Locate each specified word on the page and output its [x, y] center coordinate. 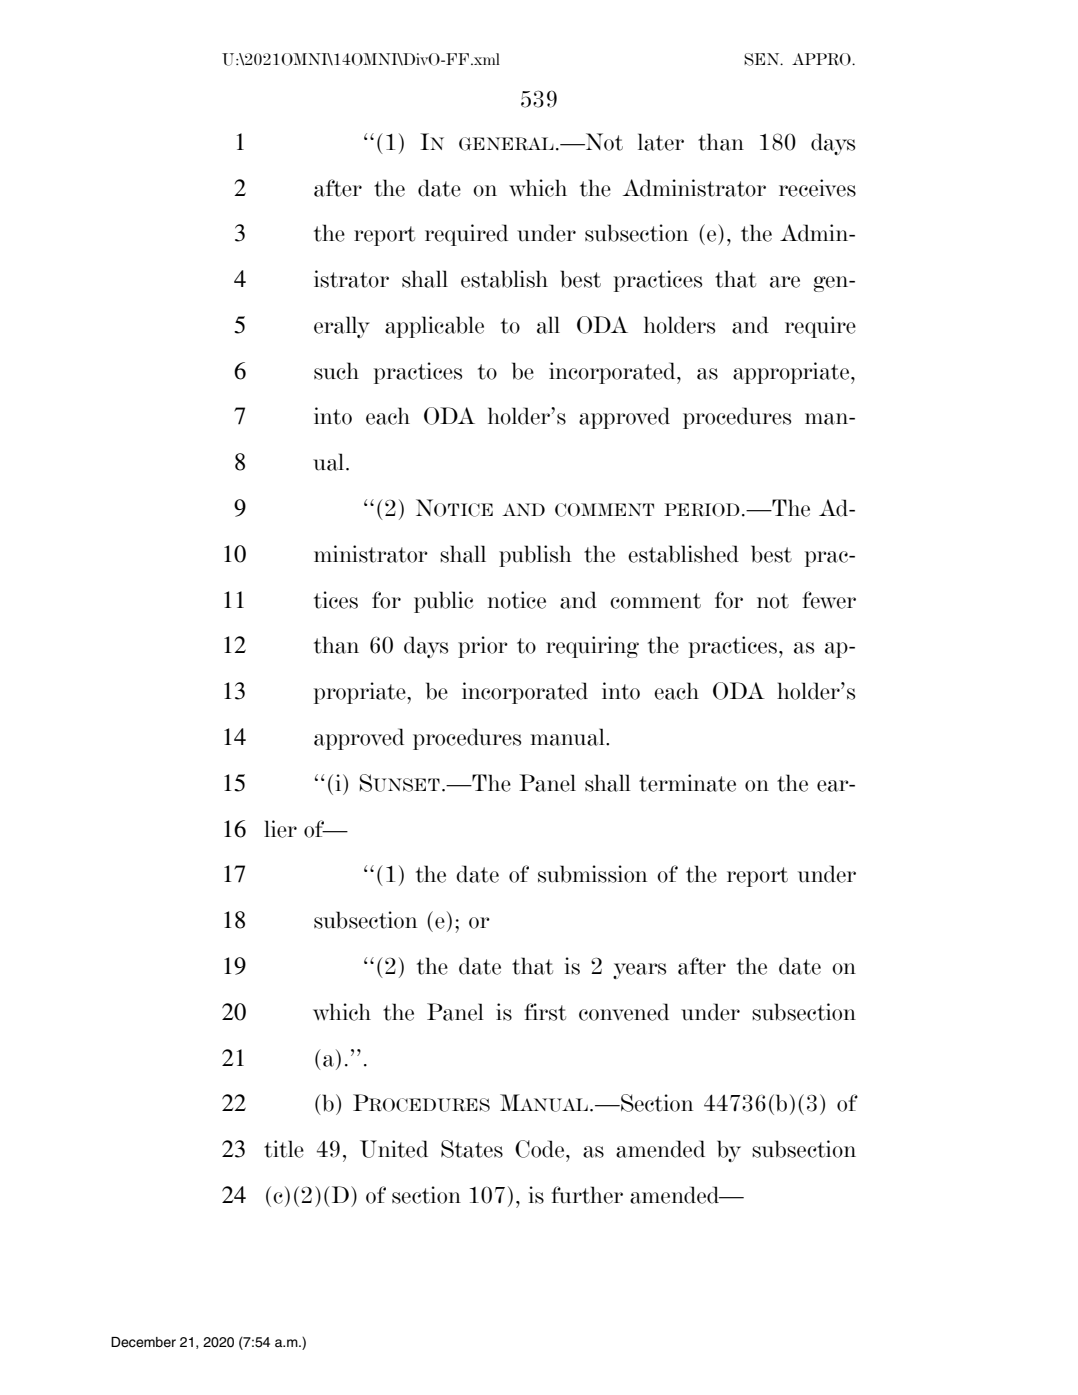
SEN [763, 59]
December [143, 1342]
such [336, 371]
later [661, 142]
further [587, 1195]
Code [541, 1149]
